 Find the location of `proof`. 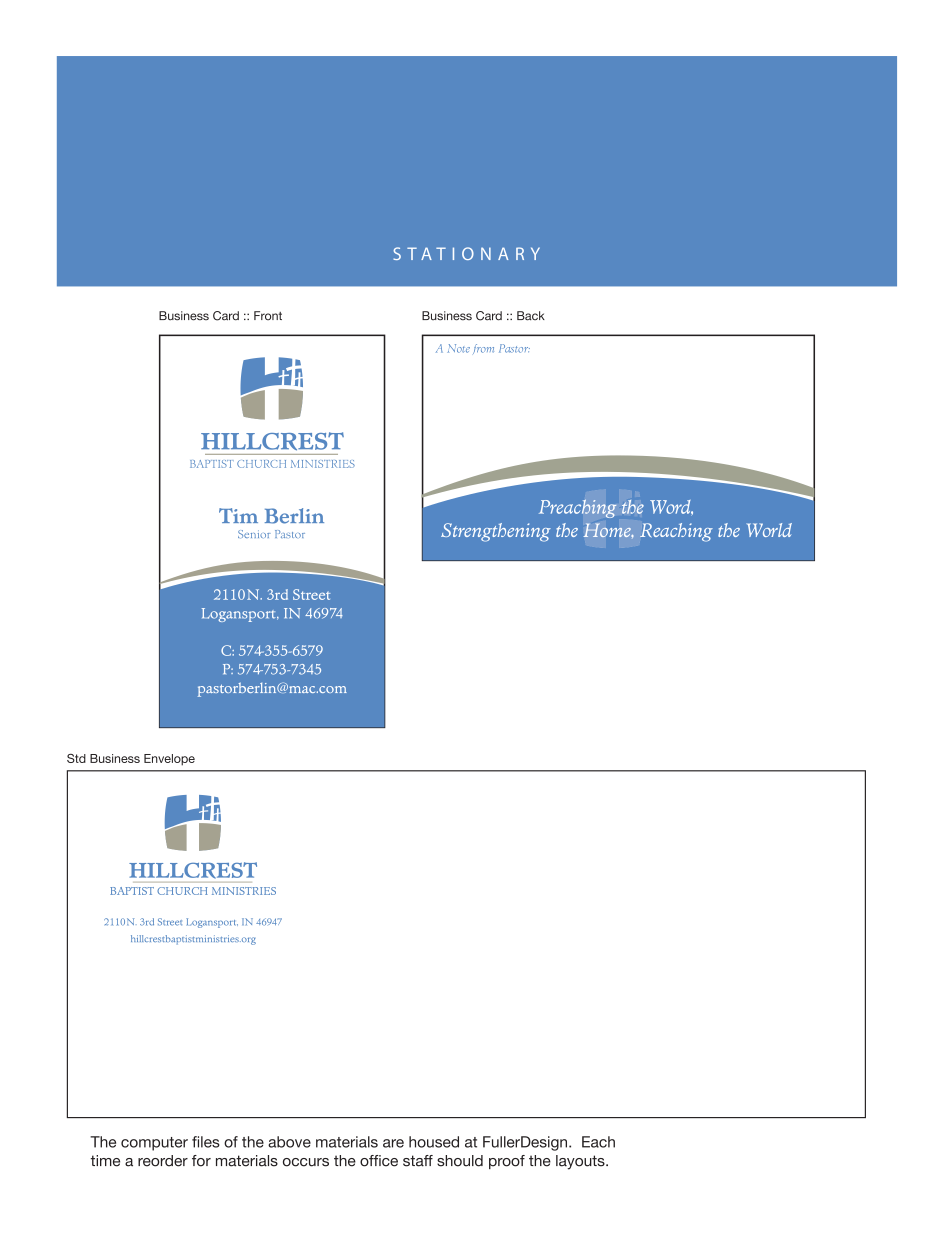

proof is located at coordinates (507, 1162).
